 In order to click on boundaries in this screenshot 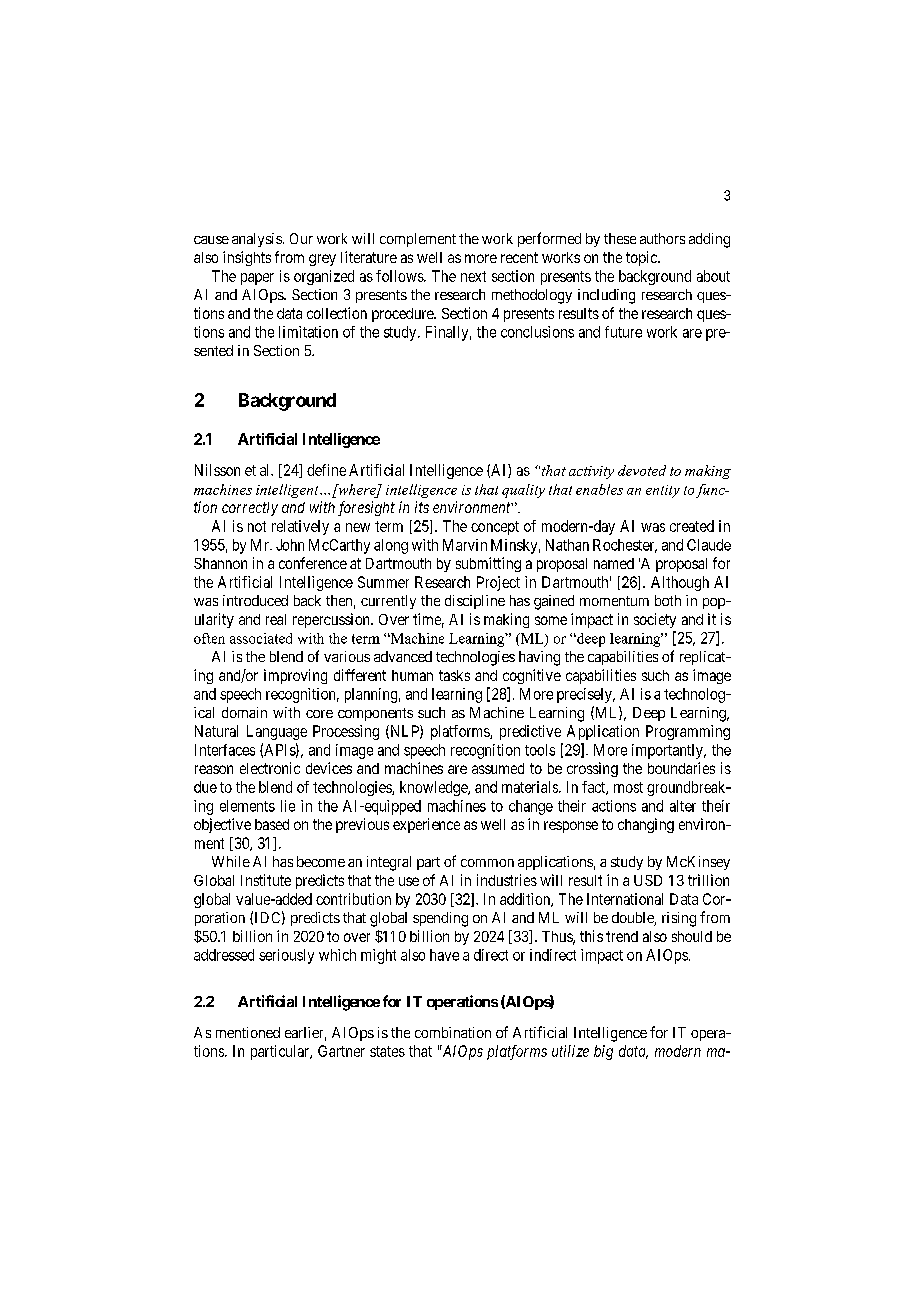, I will do `click(681, 768)`.
